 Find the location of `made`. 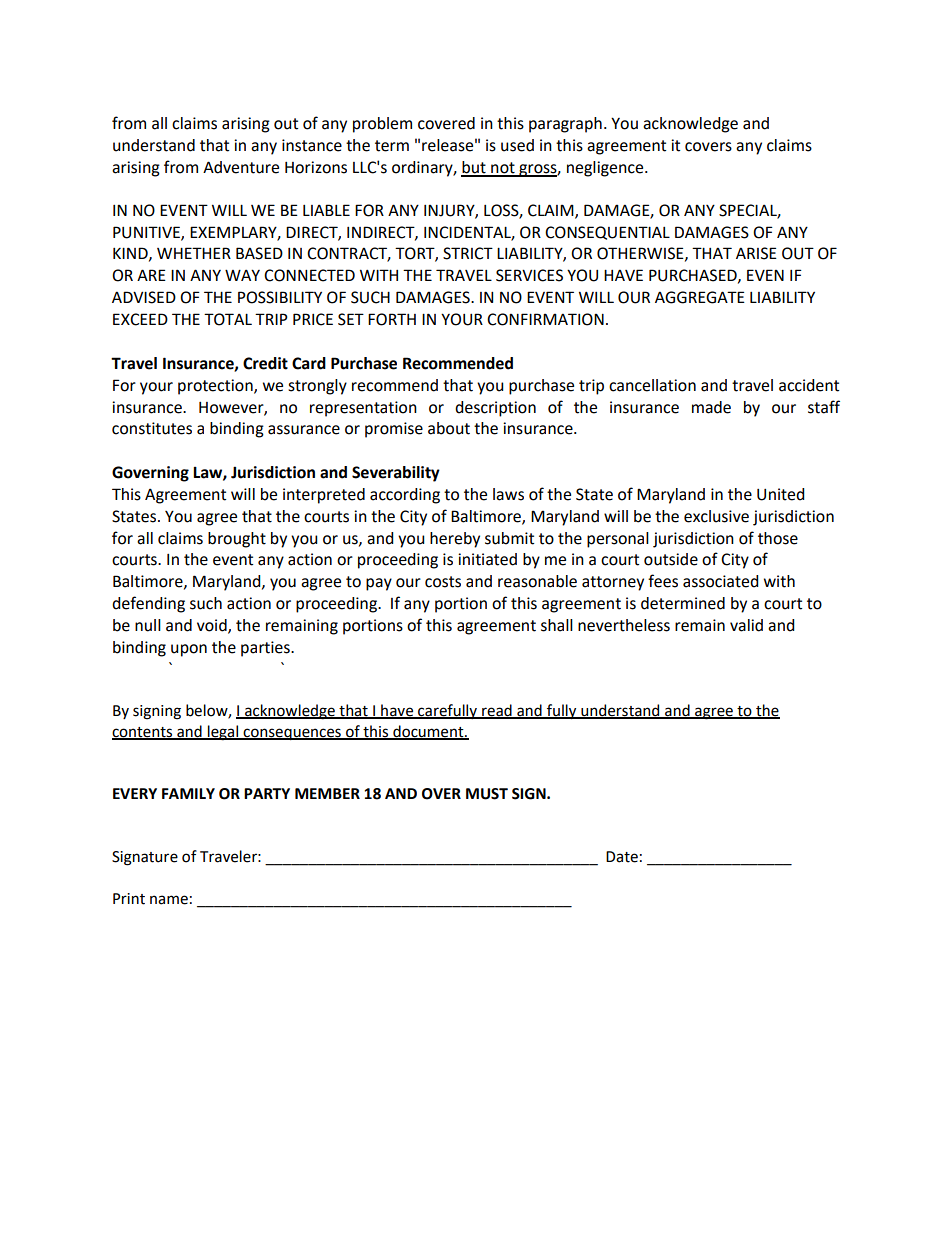

made is located at coordinates (711, 407).
